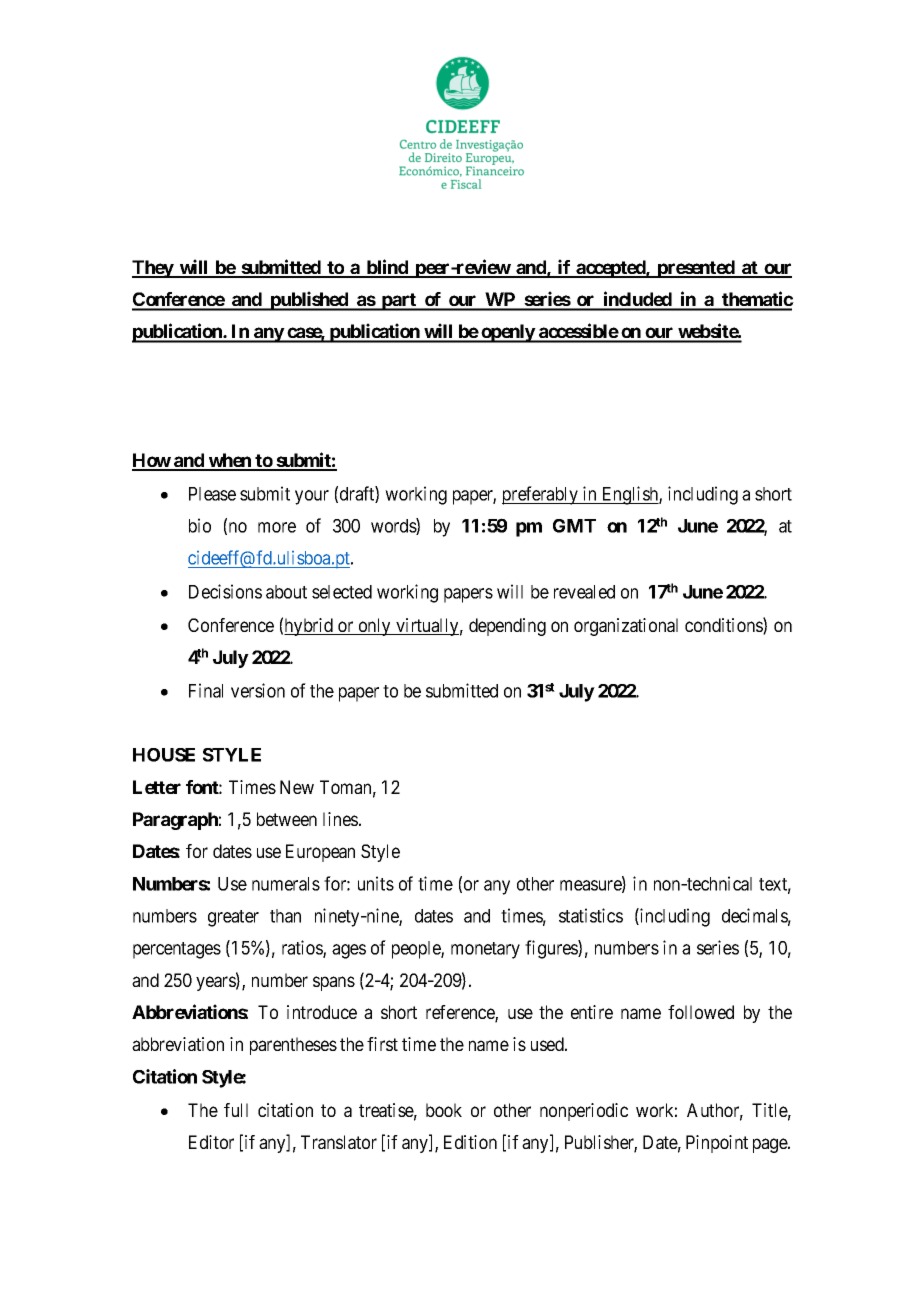 This document has height=1308, width=924. What do you see at coordinates (206, 690) in the document?
I see `Final` at bounding box center [206, 690].
